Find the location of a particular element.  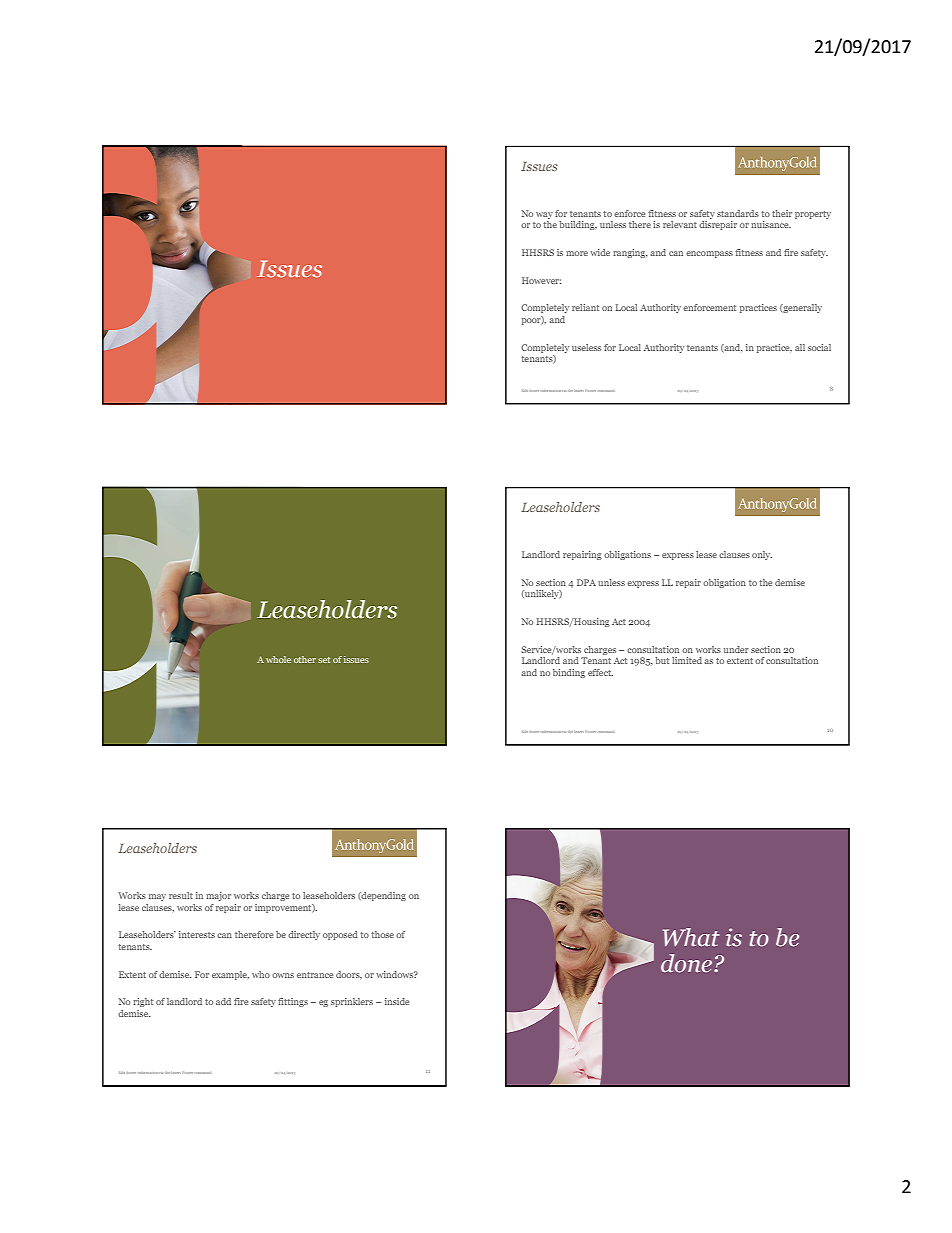

nuisance is located at coordinates (771, 224).
